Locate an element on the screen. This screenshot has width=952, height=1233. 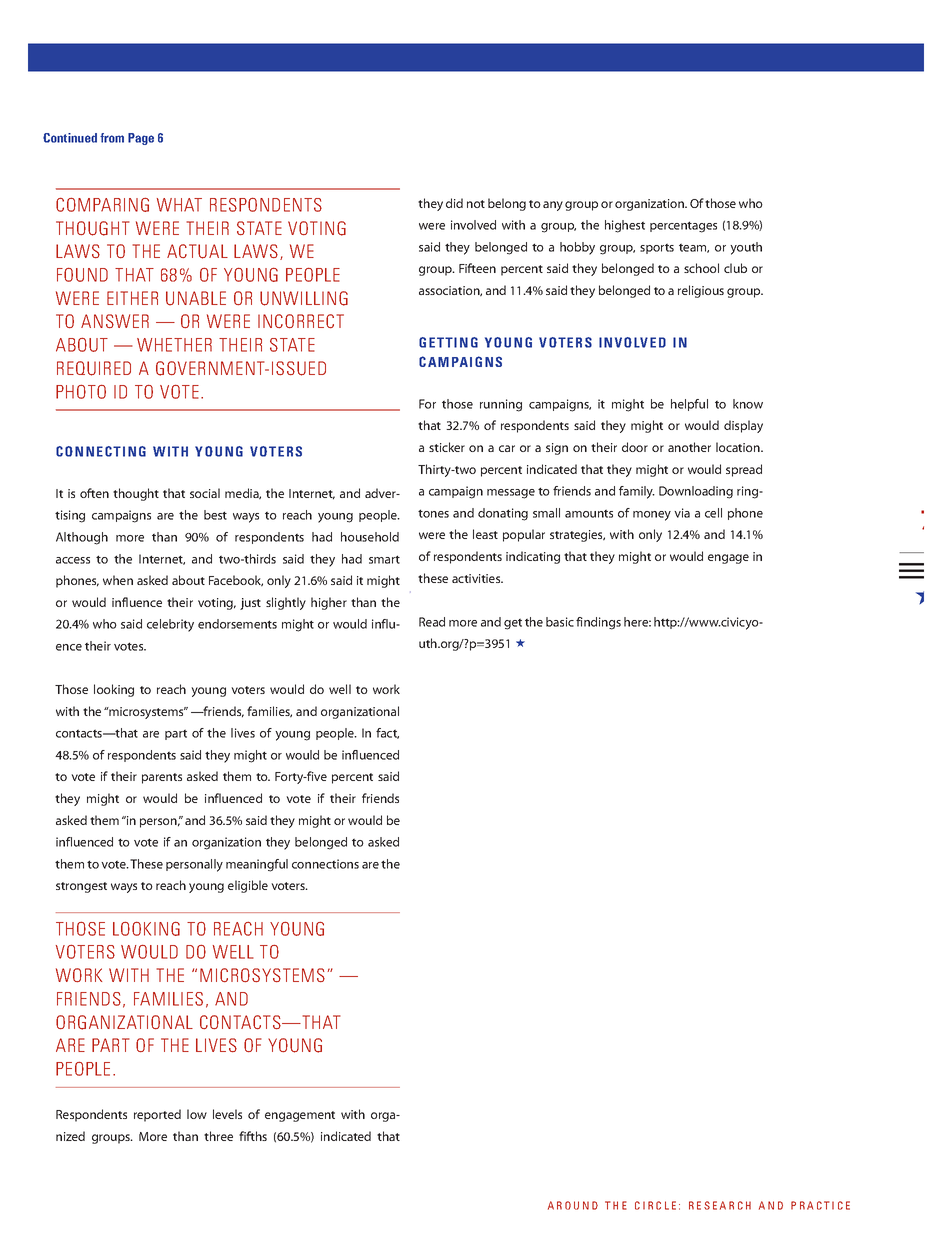
fact is located at coordinates (387, 733).
